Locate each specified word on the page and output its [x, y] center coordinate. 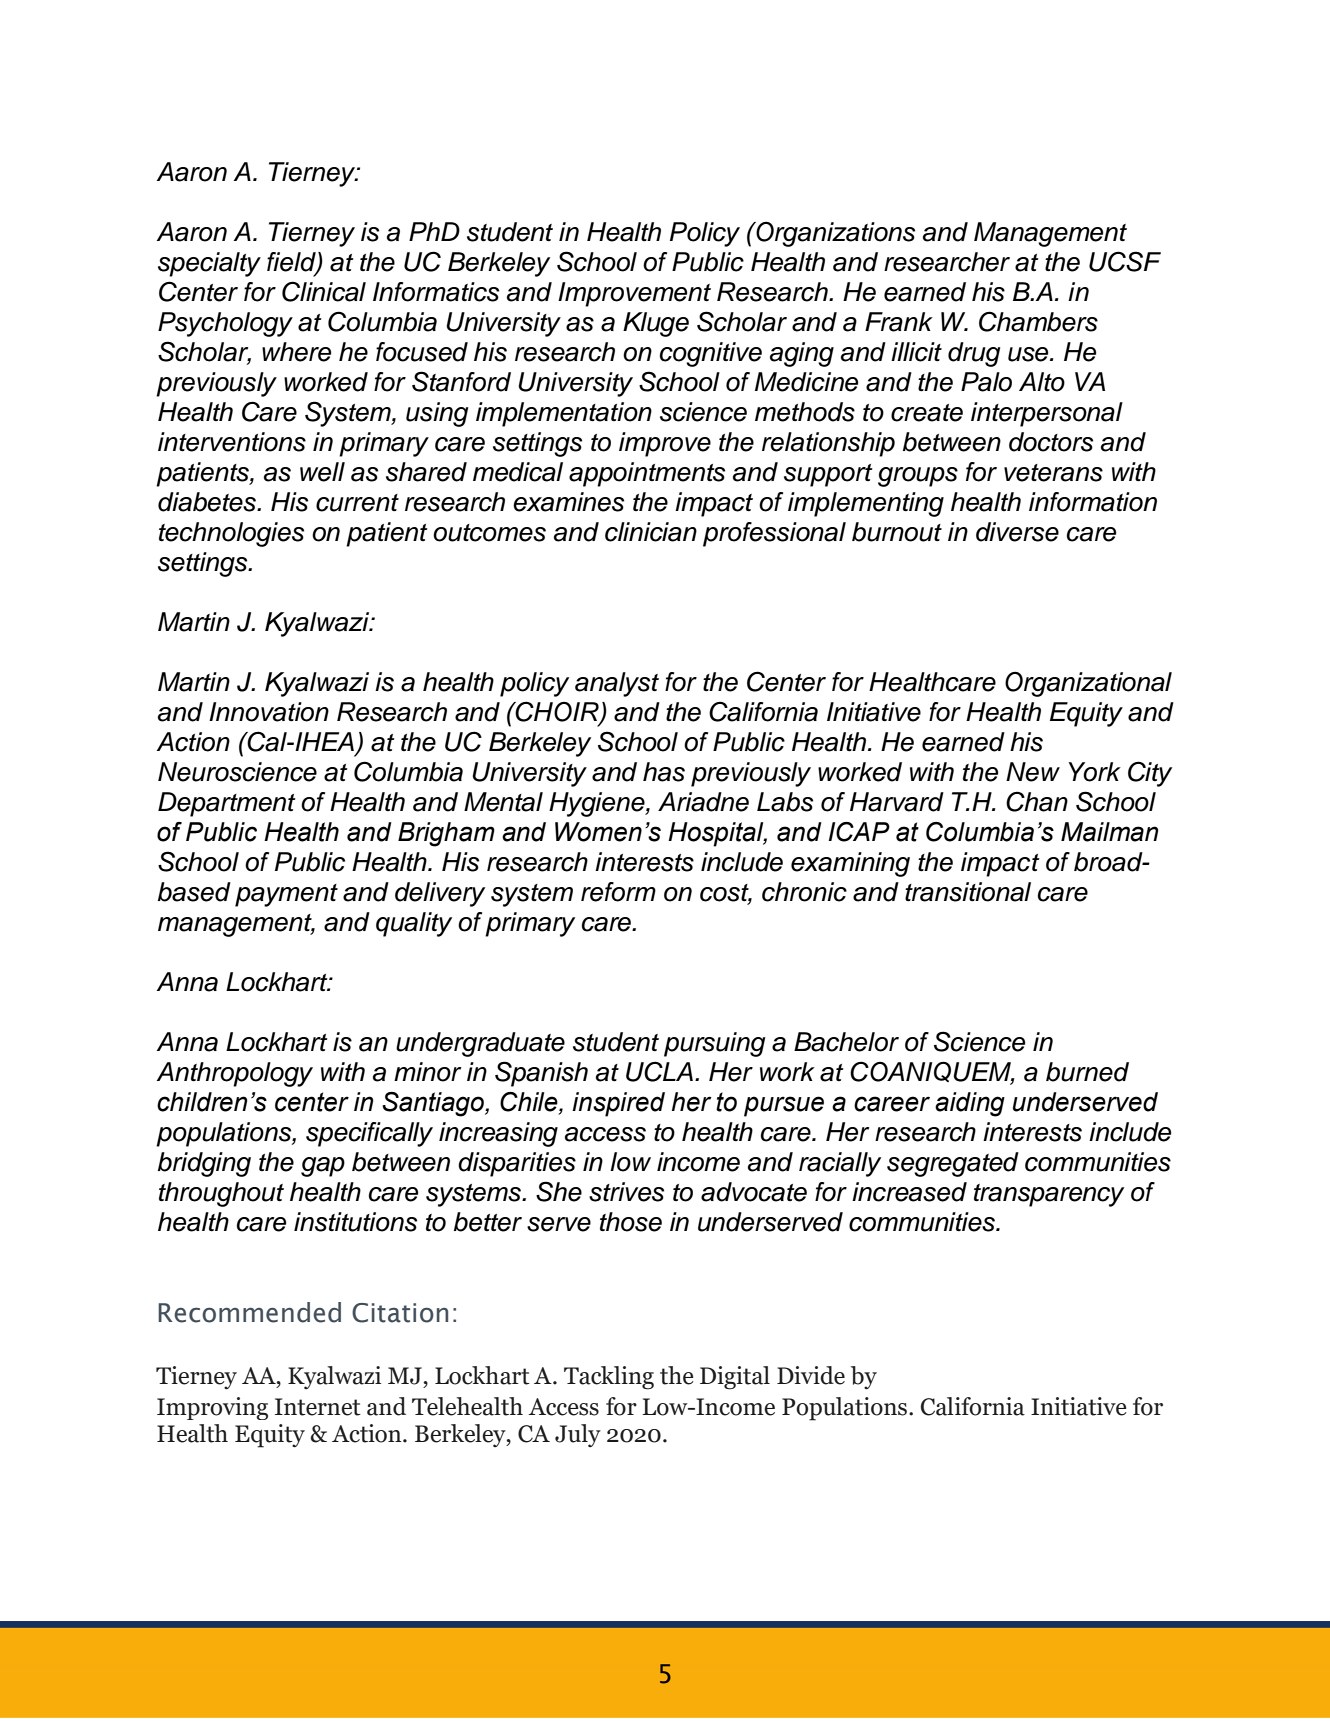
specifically [369, 1134]
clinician [651, 532]
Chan [1037, 801]
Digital [735, 1378]
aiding [970, 1104]
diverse [1017, 532]
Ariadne [703, 802]
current [357, 503]
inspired [618, 1104]
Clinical [324, 291]
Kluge [656, 324]
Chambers [1038, 321]
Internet [318, 1407]
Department [227, 804]
